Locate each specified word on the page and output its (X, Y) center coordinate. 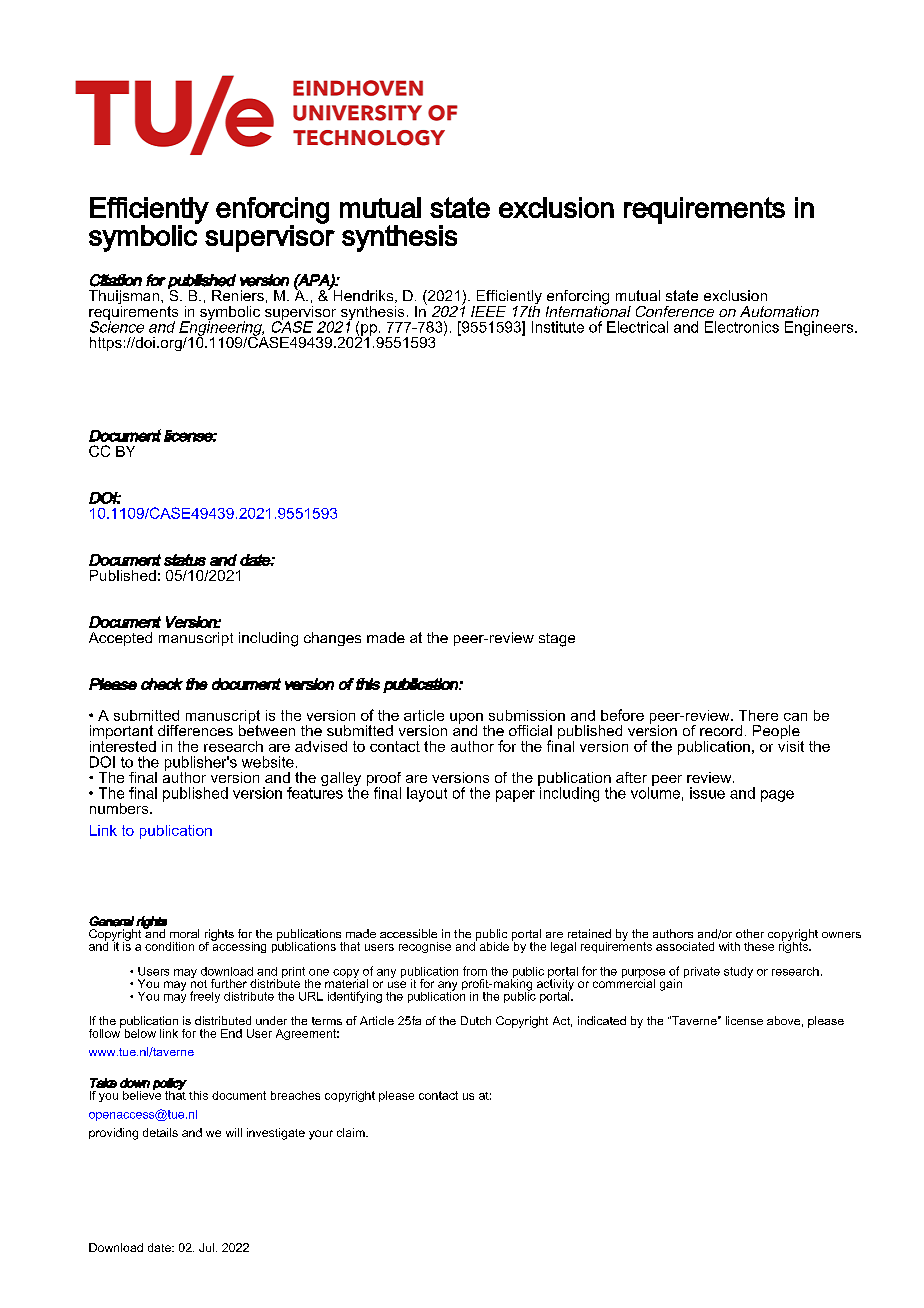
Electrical (637, 327)
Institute (558, 327)
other (750, 933)
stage (557, 640)
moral (184, 933)
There (758, 715)
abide (494, 946)
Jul (206, 1247)
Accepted (120, 639)
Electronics (742, 327)
